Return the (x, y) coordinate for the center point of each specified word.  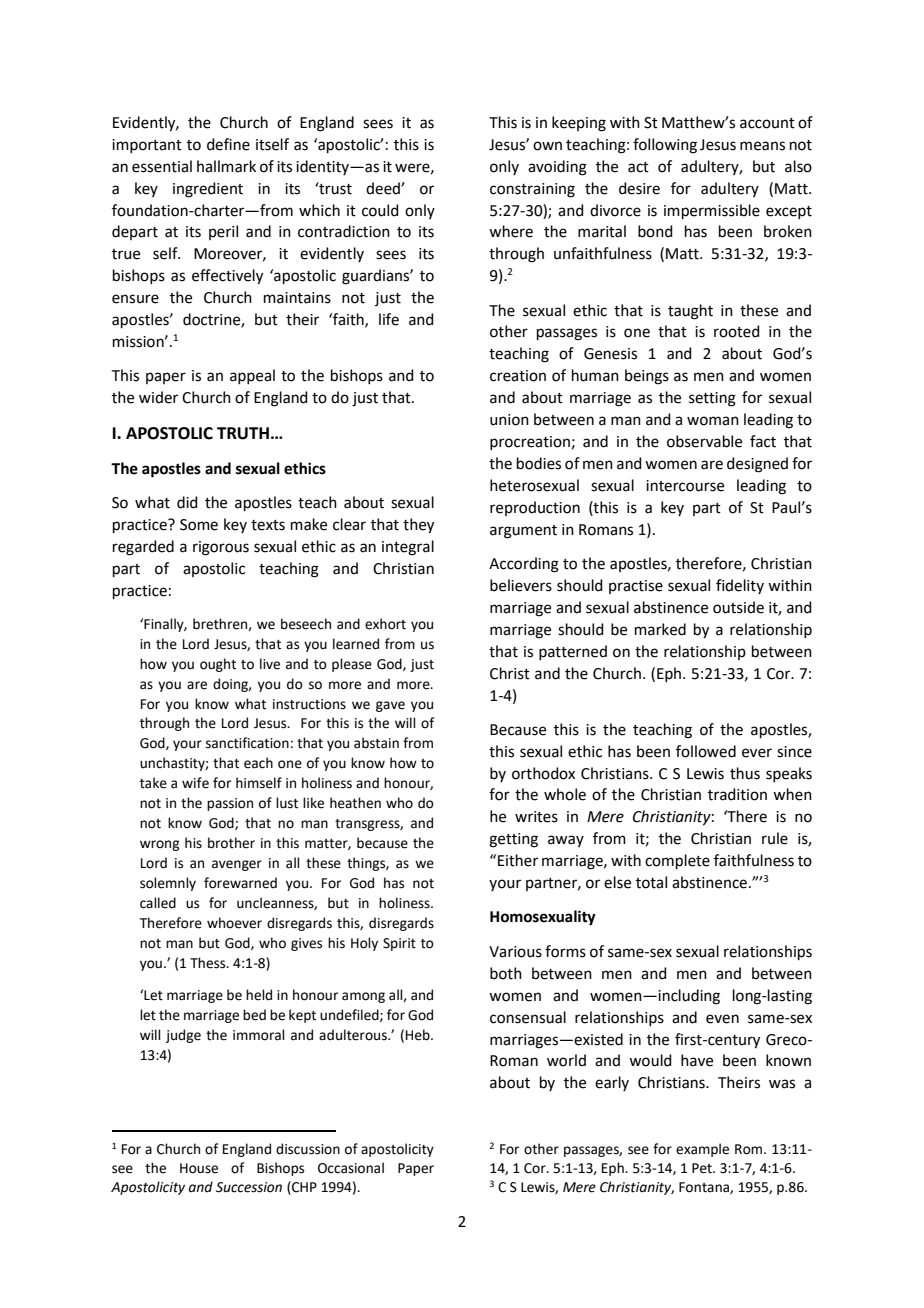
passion (230, 804)
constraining (532, 190)
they (418, 526)
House (199, 1168)
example (702, 1150)
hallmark (226, 166)
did (187, 502)
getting (513, 840)
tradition (737, 794)
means (762, 146)
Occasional (351, 1168)
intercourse (685, 486)
